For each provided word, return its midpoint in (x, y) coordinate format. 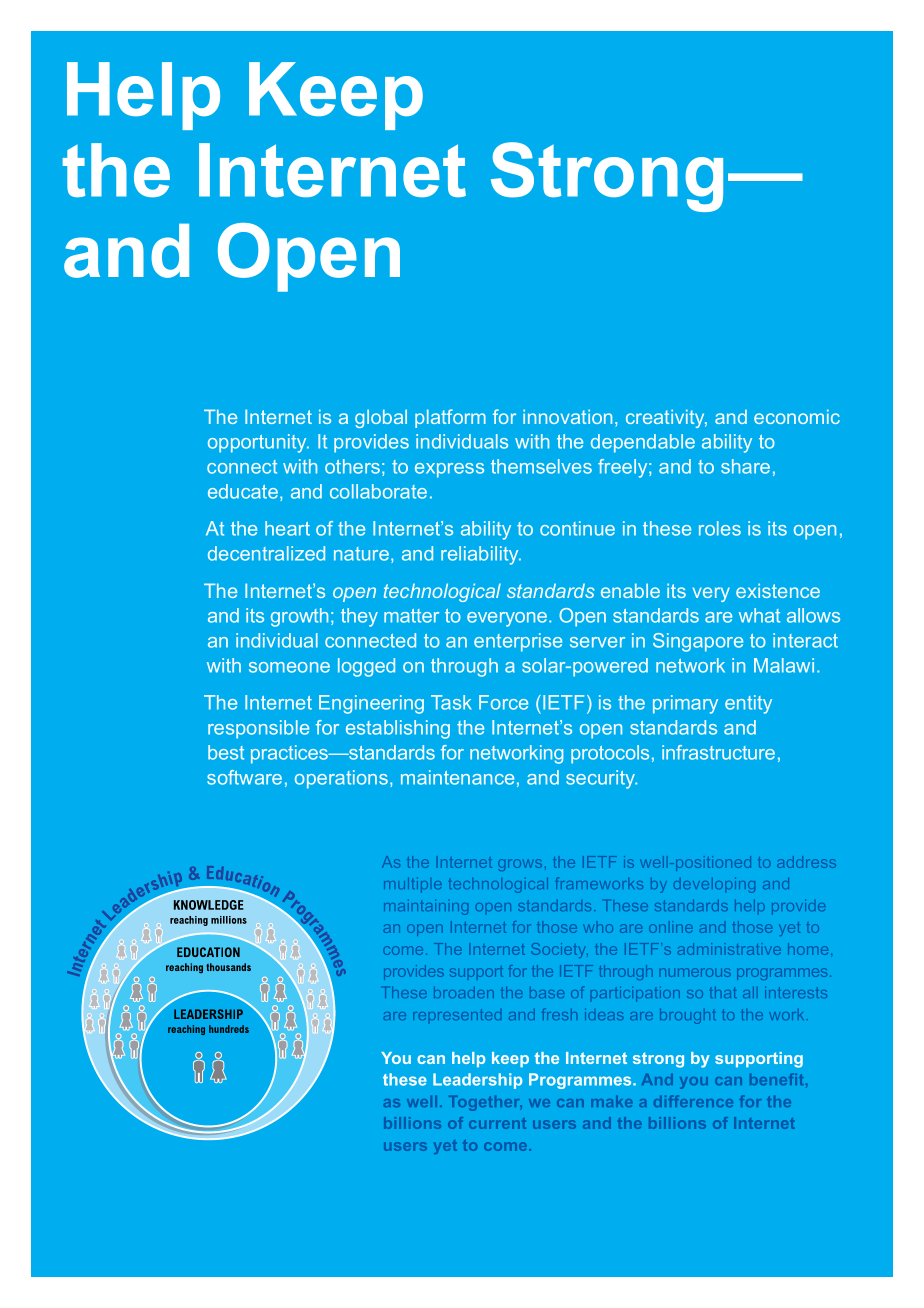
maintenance (457, 777)
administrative (729, 949)
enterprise (518, 642)
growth (299, 617)
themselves (541, 466)
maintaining (426, 907)
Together (485, 1103)
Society (559, 950)
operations (341, 779)
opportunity (258, 443)
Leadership (477, 1081)
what (759, 615)
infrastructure (718, 752)
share (745, 466)
